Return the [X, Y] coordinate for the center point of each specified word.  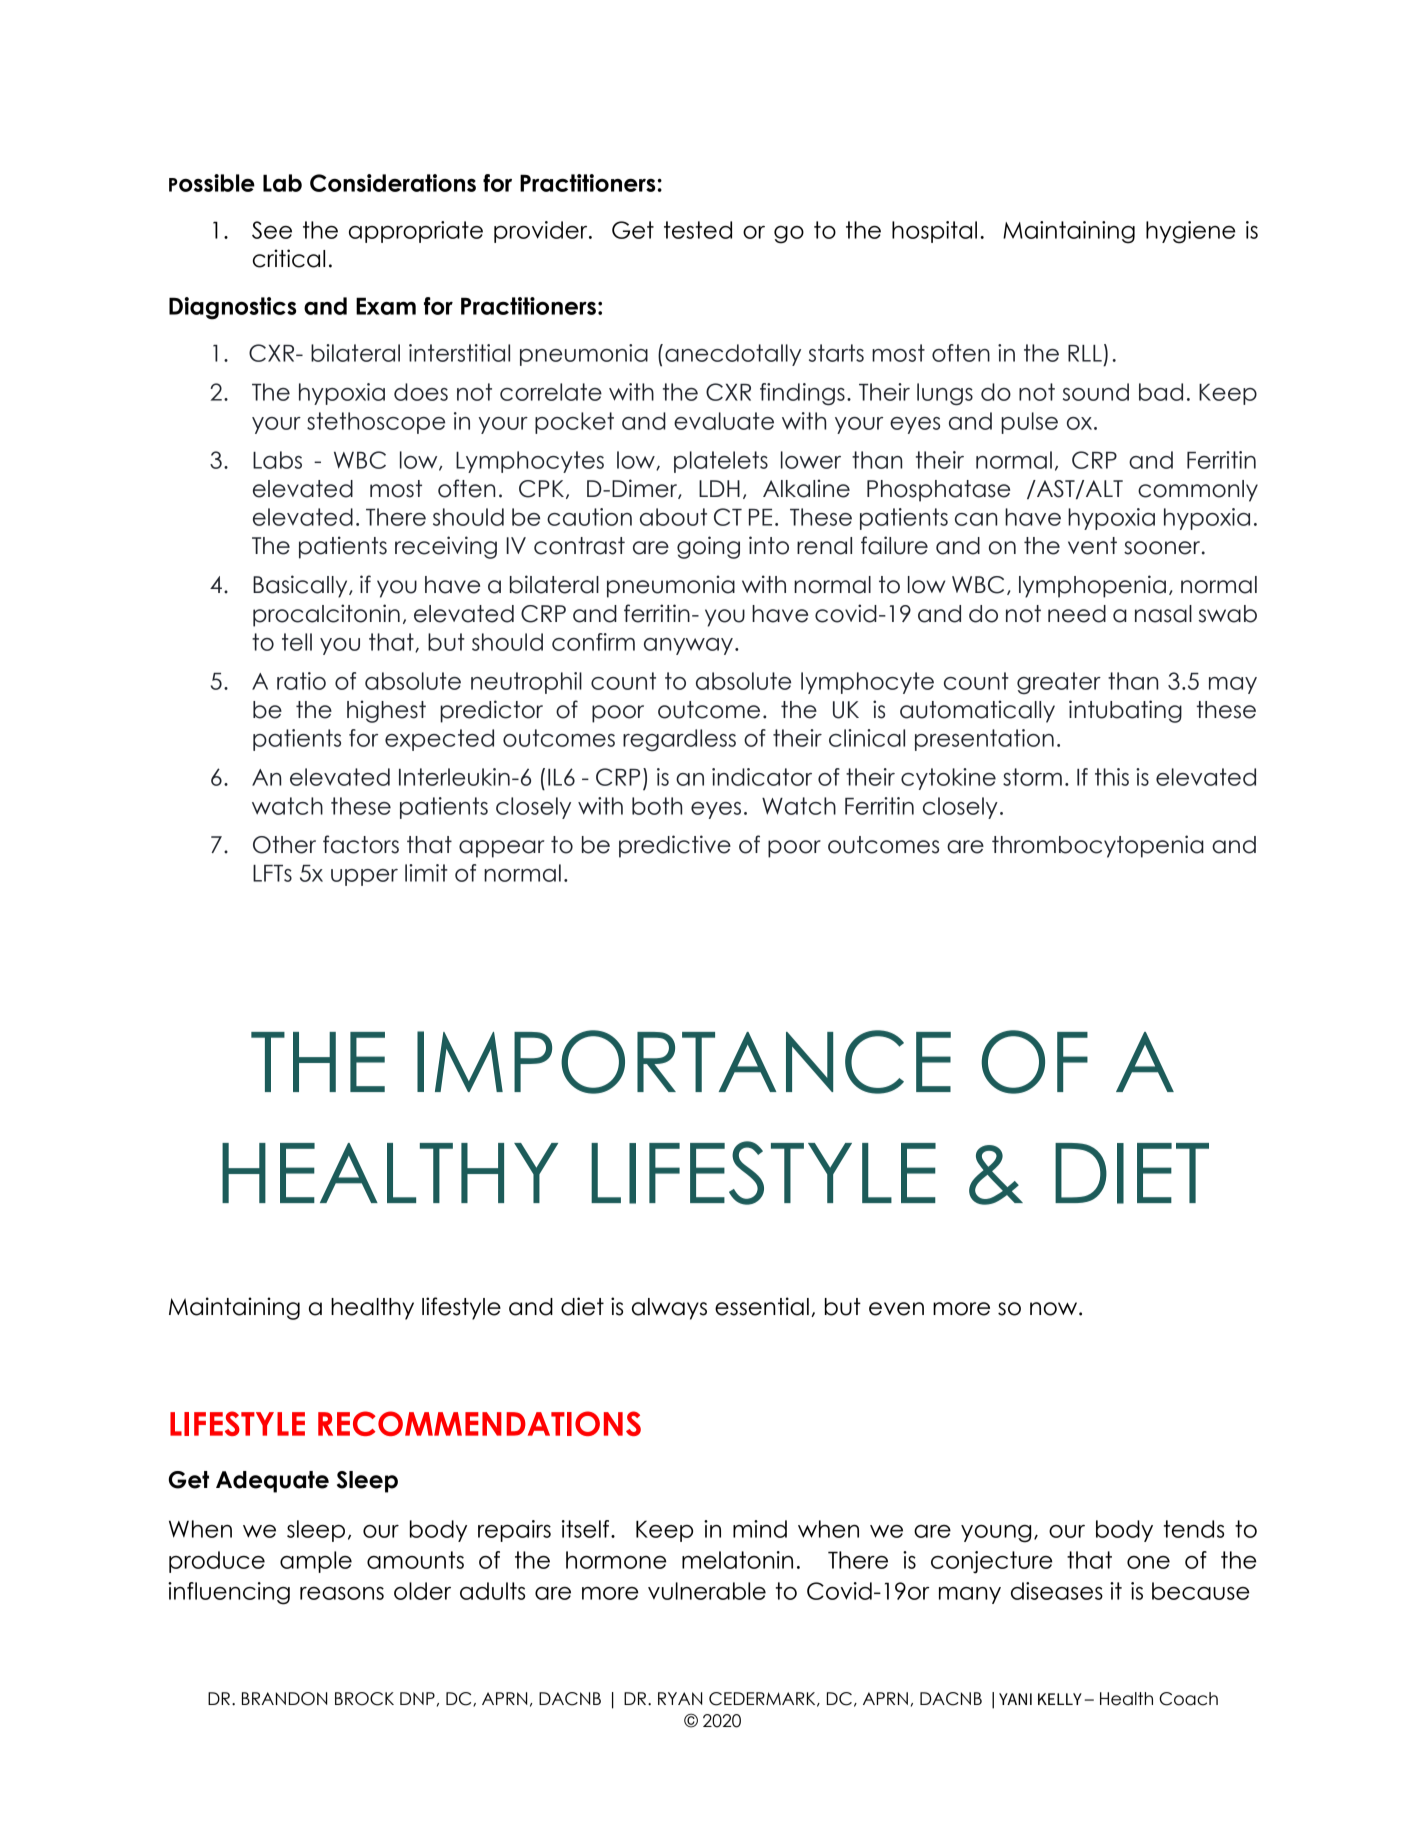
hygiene [1191, 232]
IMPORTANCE [684, 1062]
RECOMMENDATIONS [479, 1423]
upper [364, 877]
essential [762, 1306]
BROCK [364, 1699]
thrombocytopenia [1098, 846]
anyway [688, 646]
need [1077, 614]
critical [289, 258]
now [1055, 1309]
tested [698, 230]
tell [297, 642]
